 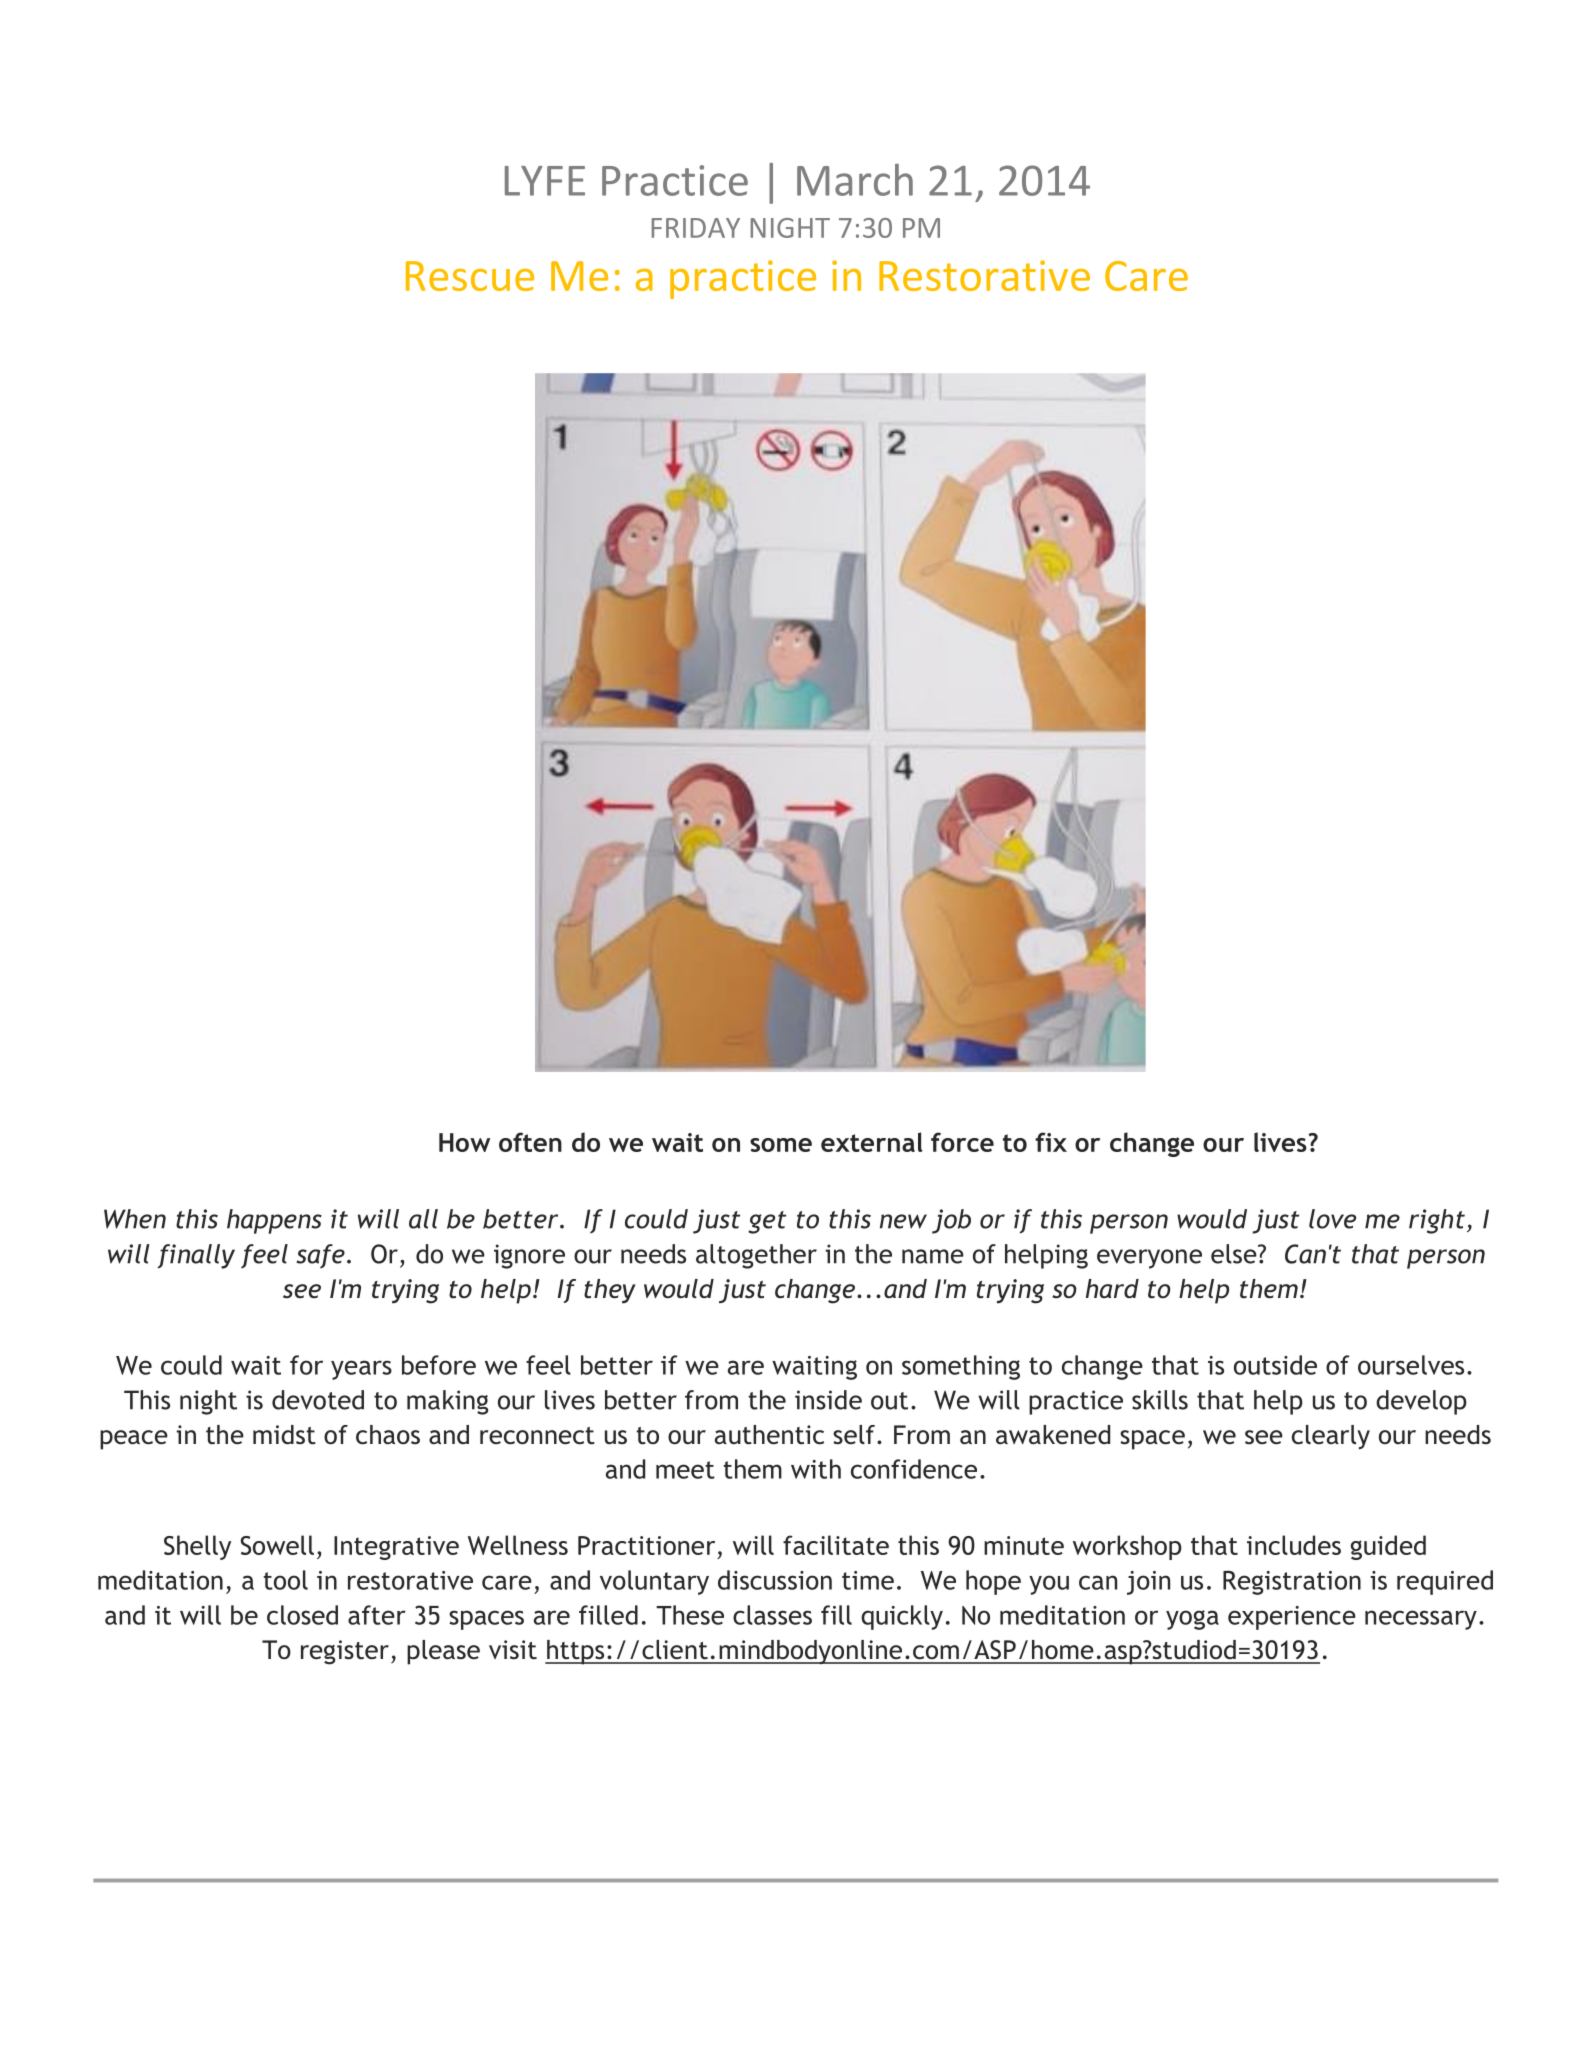 I want to click on Rescue, so click(x=470, y=276).
